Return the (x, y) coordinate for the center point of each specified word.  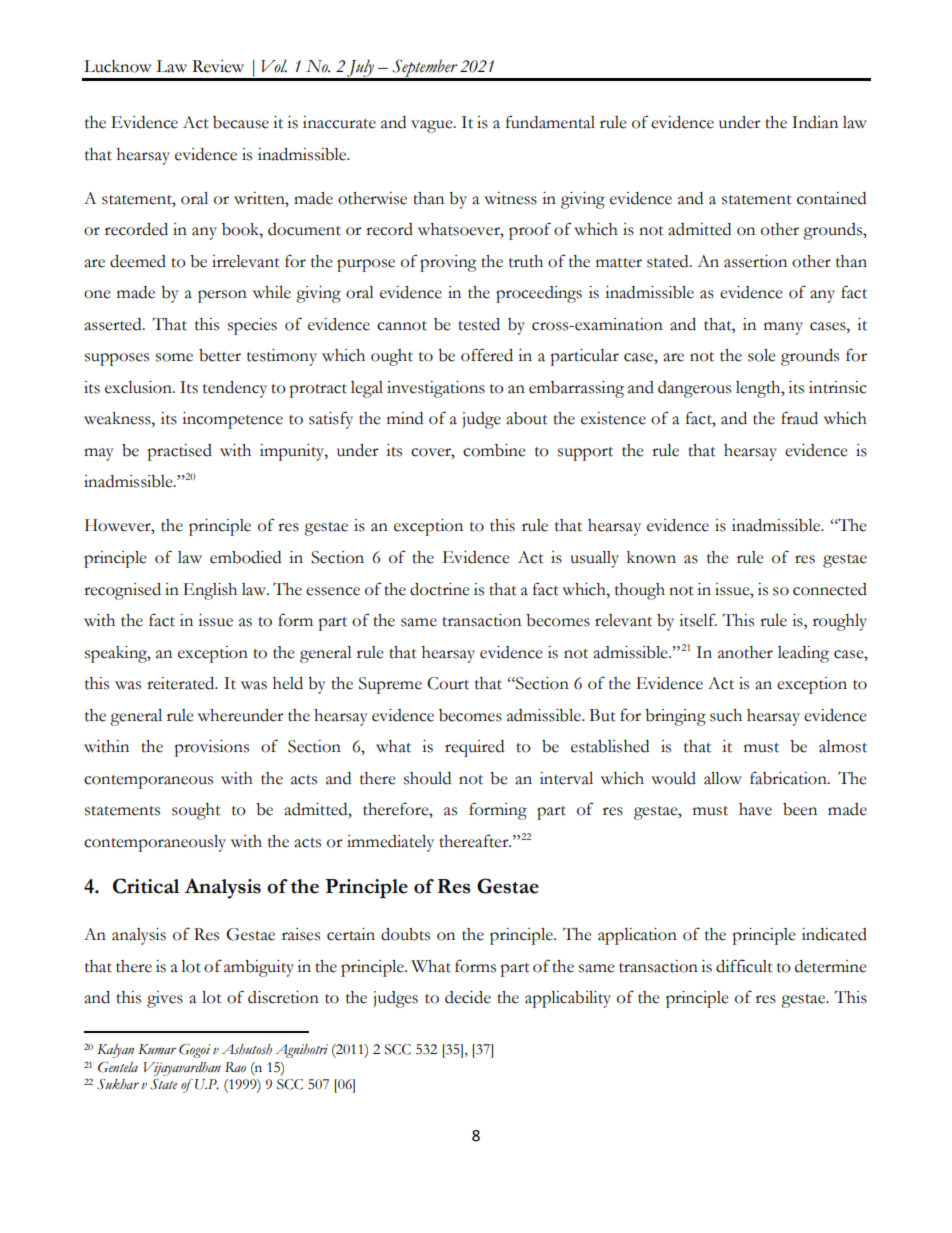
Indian (815, 122)
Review (218, 66)
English (210, 591)
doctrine (439, 589)
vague (433, 126)
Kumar (157, 1049)
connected (830, 589)
